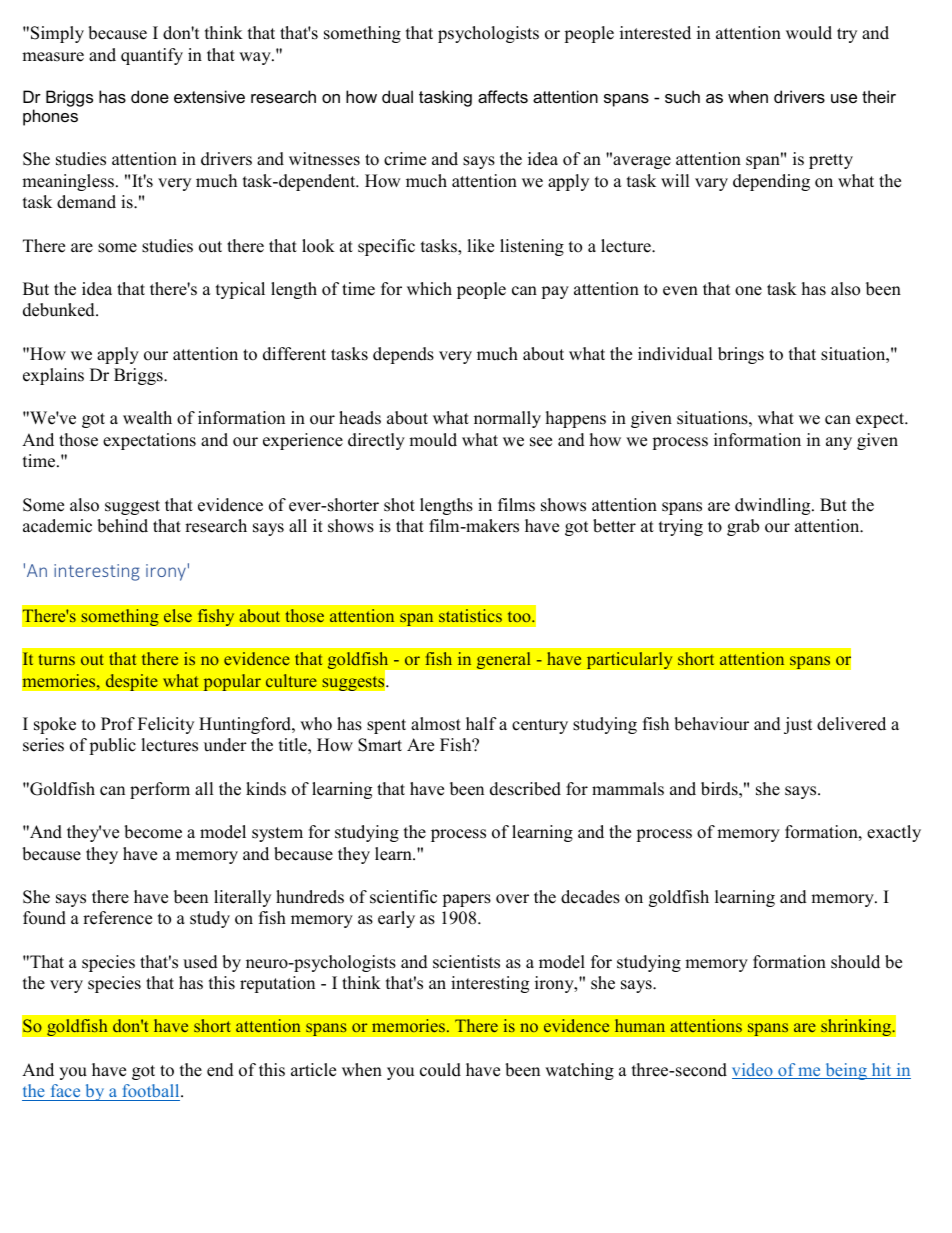 The height and width of the screenshot is (1233, 952). What do you see at coordinates (470, 615) in the screenshot?
I see `statistics` at bounding box center [470, 615].
